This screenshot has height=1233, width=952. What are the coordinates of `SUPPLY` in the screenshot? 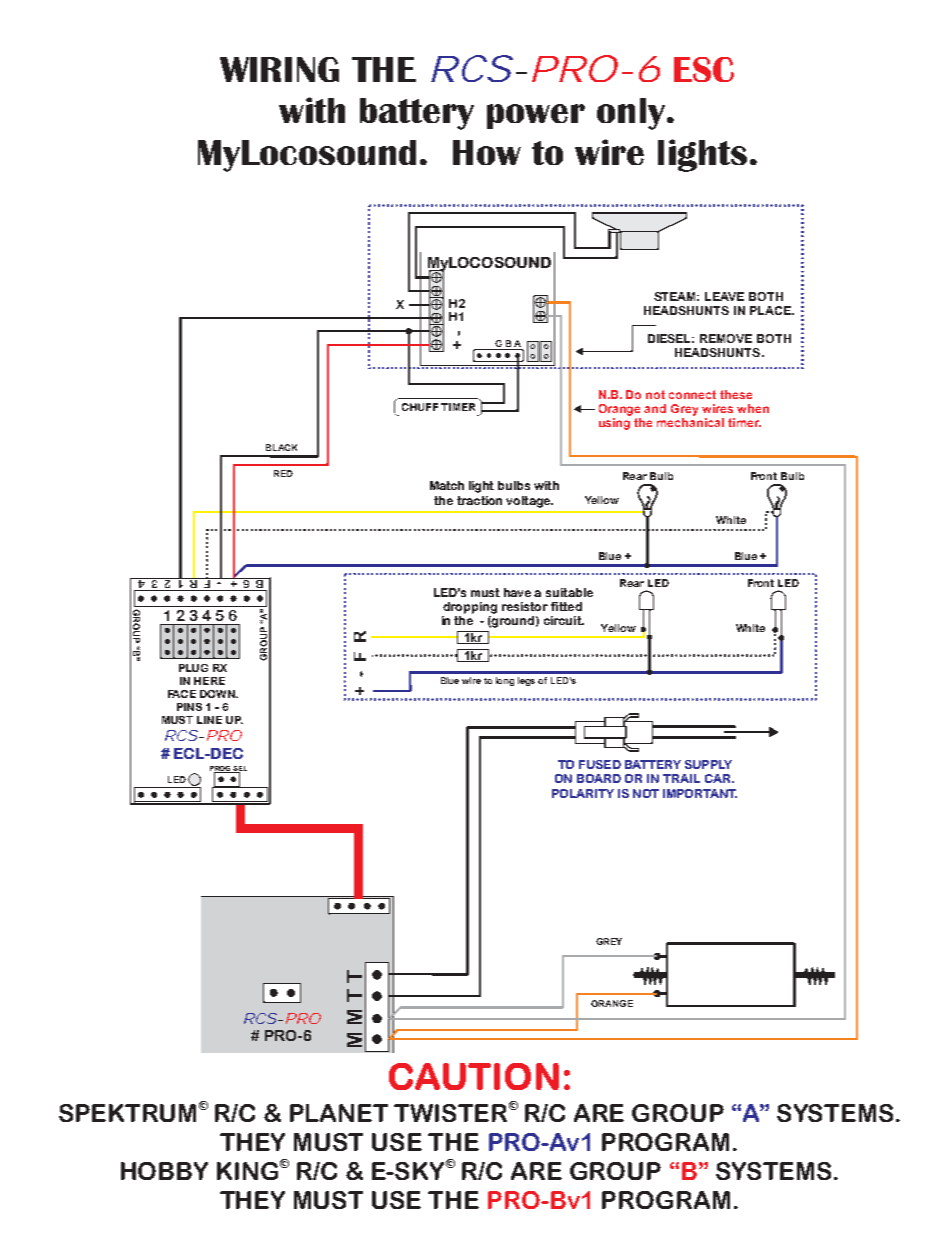 It's located at (708, 764).
